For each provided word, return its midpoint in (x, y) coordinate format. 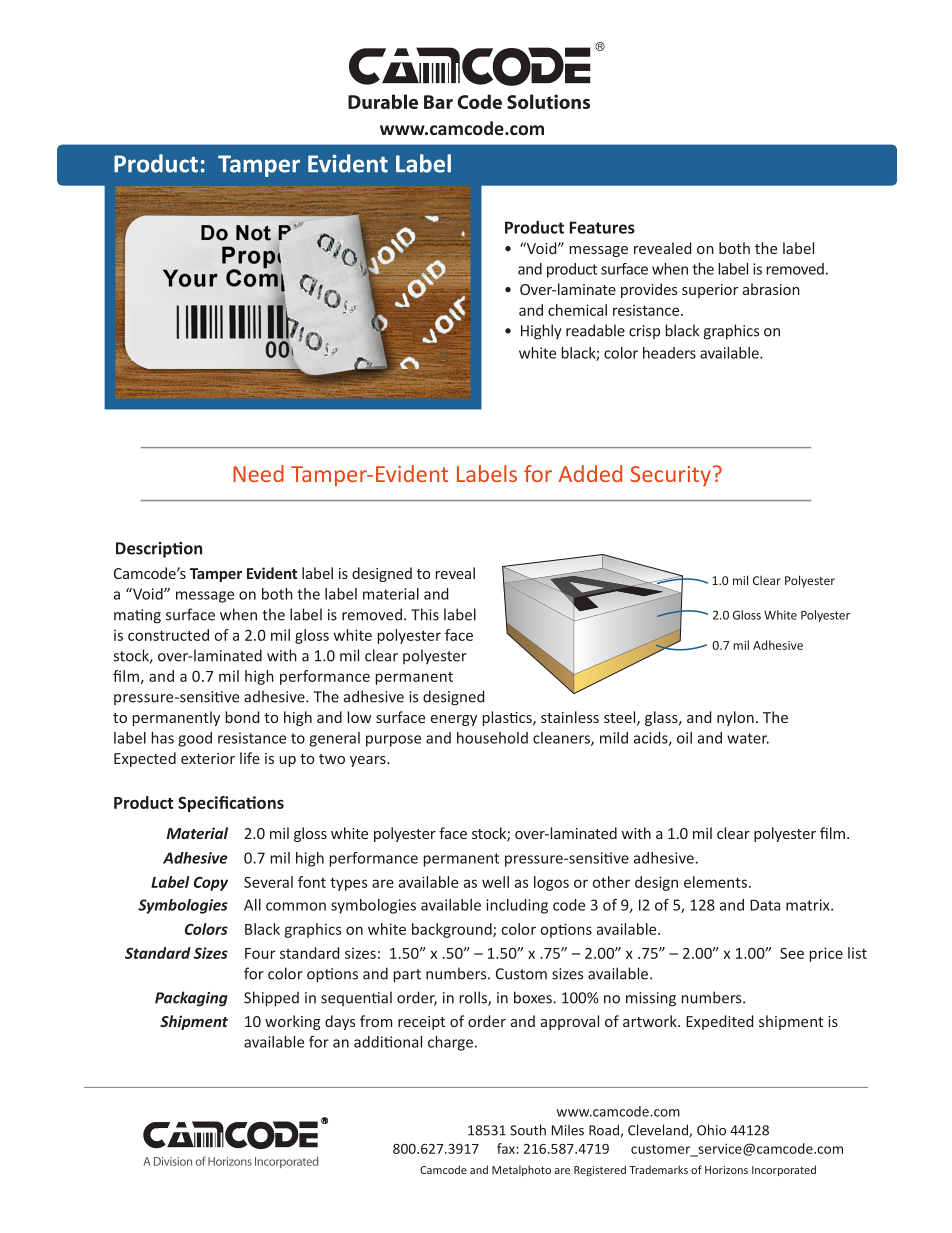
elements (715, 882)
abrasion (771, 289)
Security (671, 476)
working (293, 1022)
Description (159, 550)
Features (602, 227)
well (495, 882)
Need (258, 473)
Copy (211, 883)
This (425, 614)
